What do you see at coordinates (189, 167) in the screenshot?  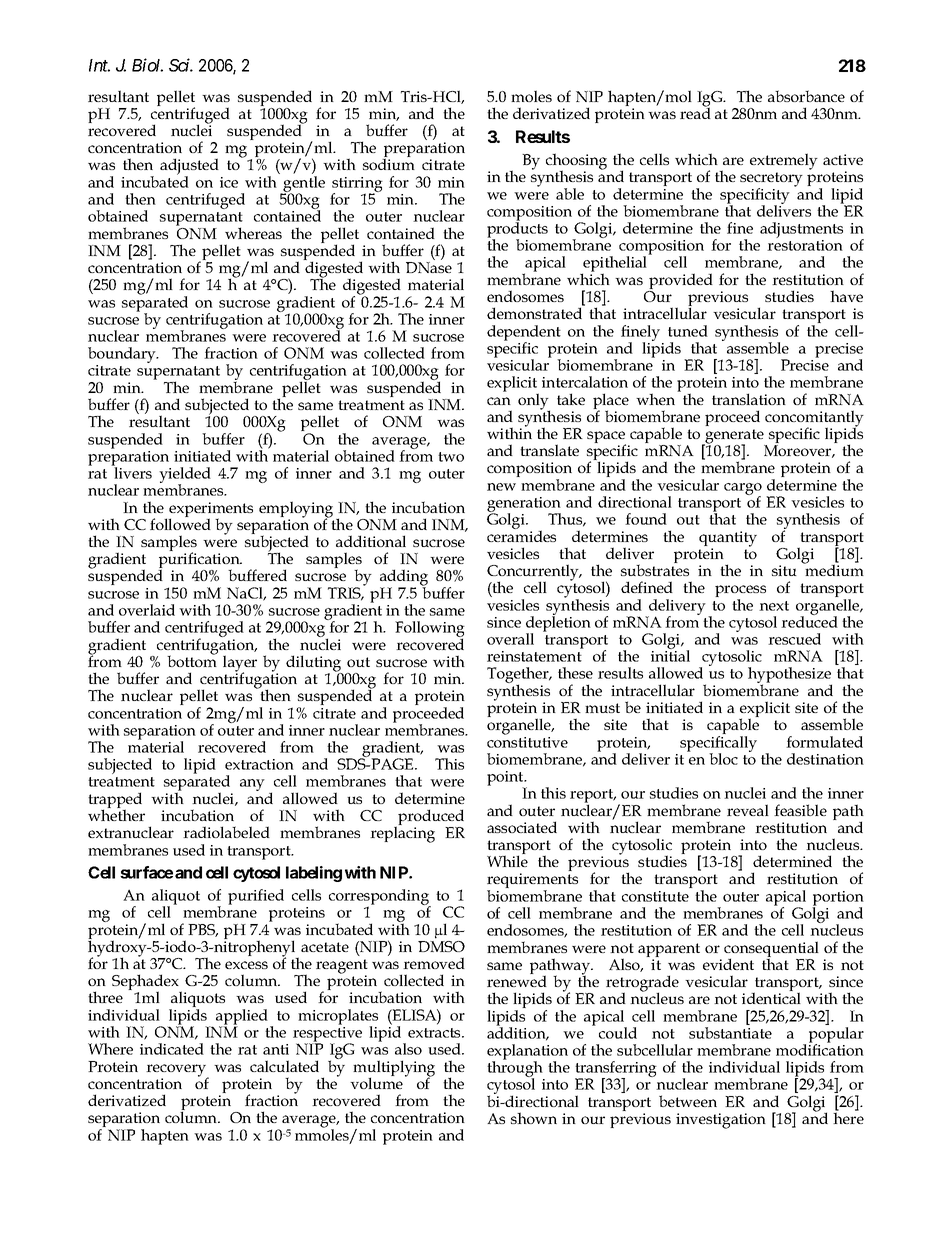 I see `adjusted` at bounding box center [189, 167].
